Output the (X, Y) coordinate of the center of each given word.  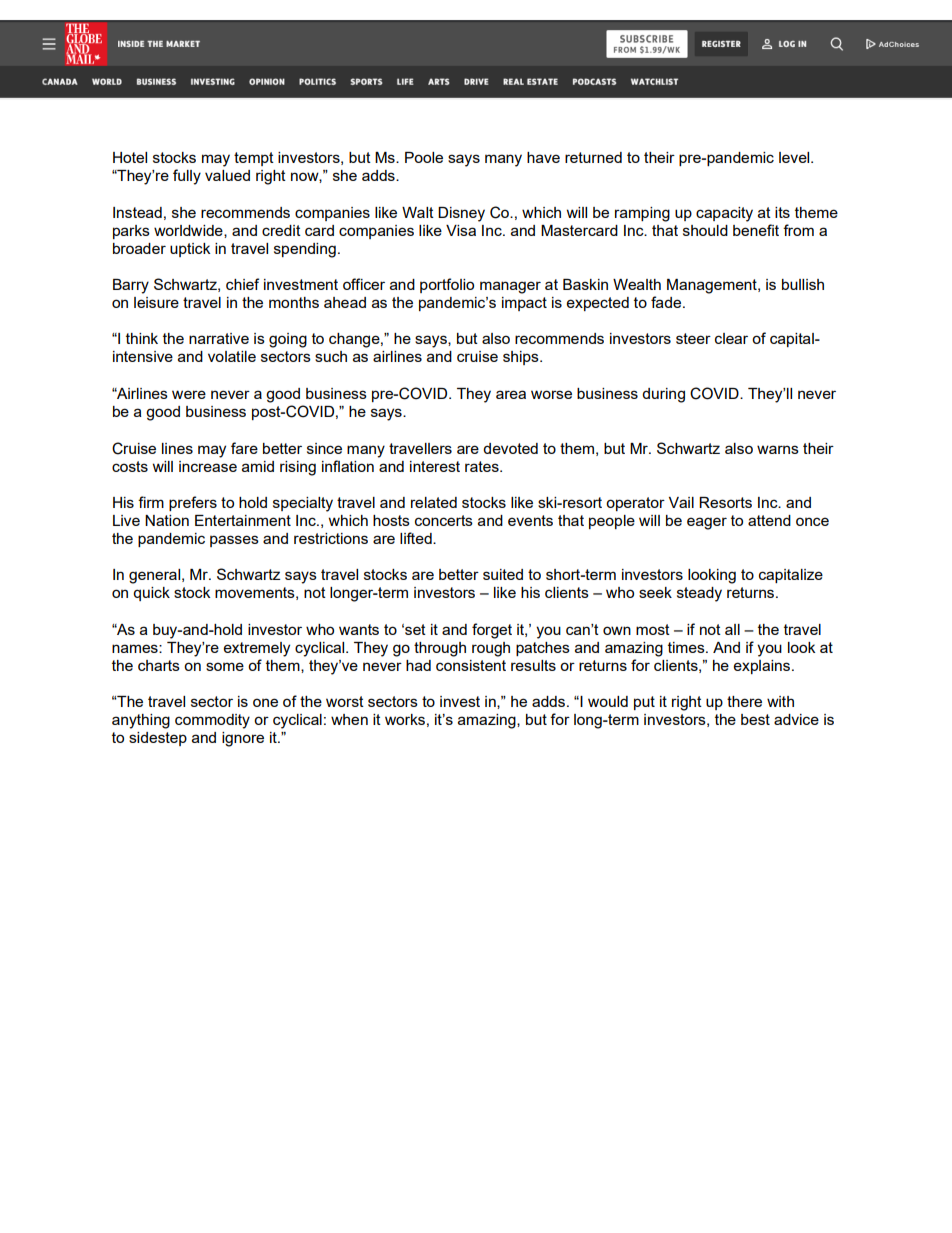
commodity (212, 721)
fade (667, 302)
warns (778, 449)
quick (151, 594)
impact (524, 304)
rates (483, 466)
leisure (156, 302)
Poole (424, 157)
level (795, 157)
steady (699, 594)
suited (503, 574)
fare (244, 448)
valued (227, 175)
